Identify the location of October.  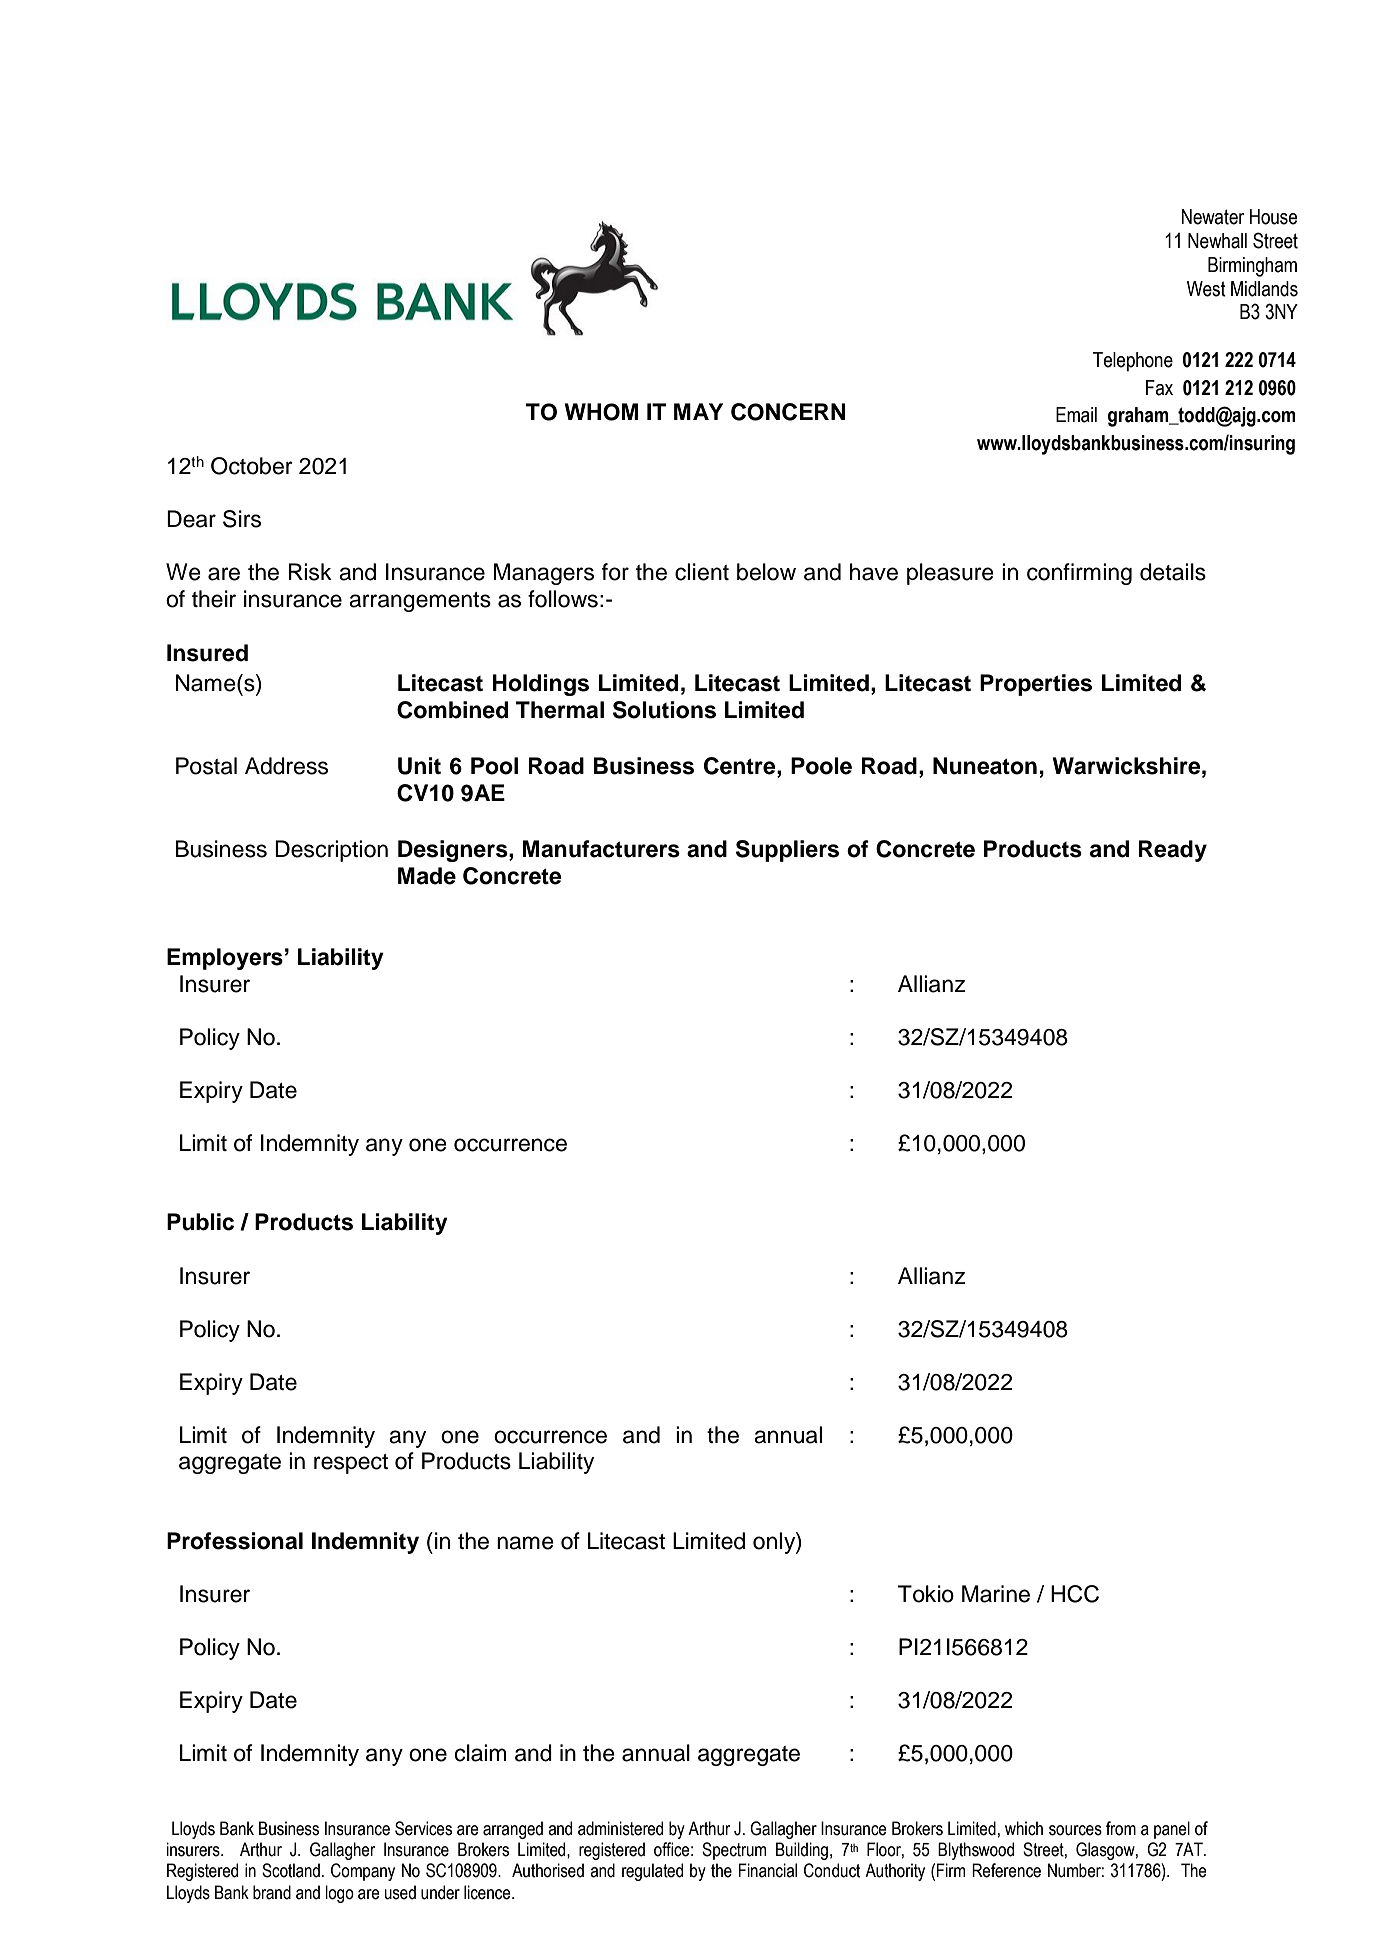
(252, 466).
